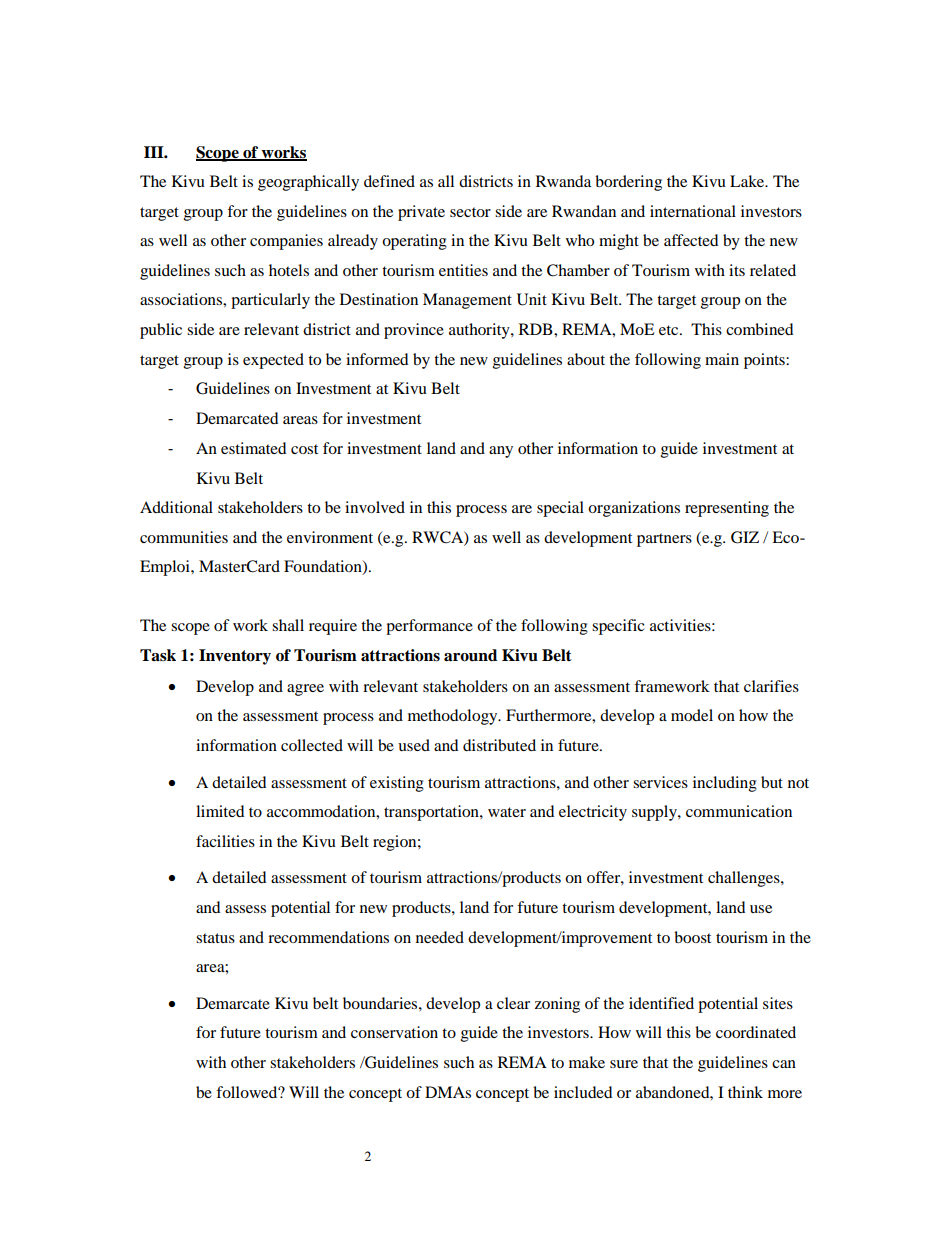 The width and height of the page is (952, 1233). What do you see at coordinates (507, 812) in the page?
I see `water` at bounding box center [507, 812].
